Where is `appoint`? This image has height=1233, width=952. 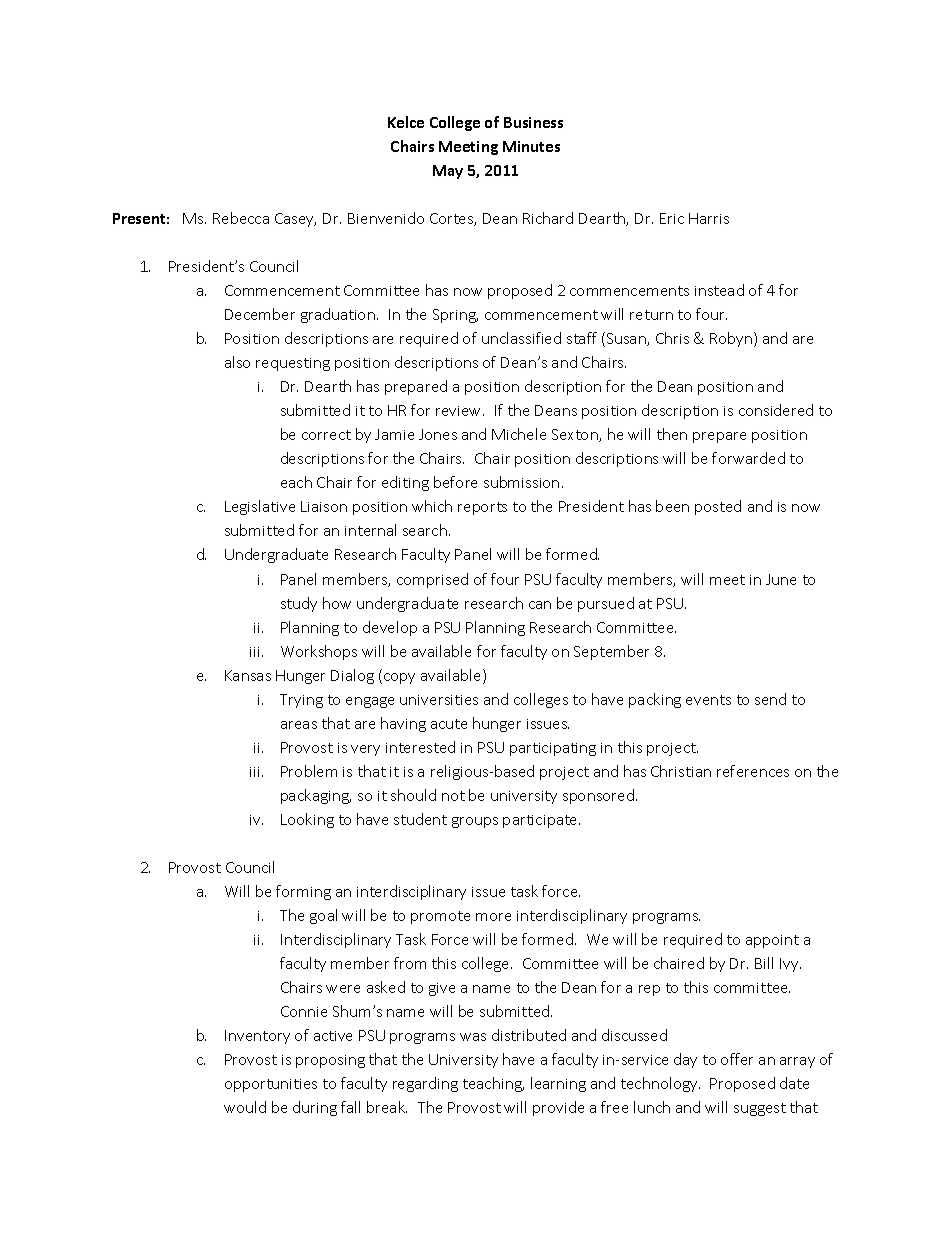 appoint is located at coordinates (772, 941).
